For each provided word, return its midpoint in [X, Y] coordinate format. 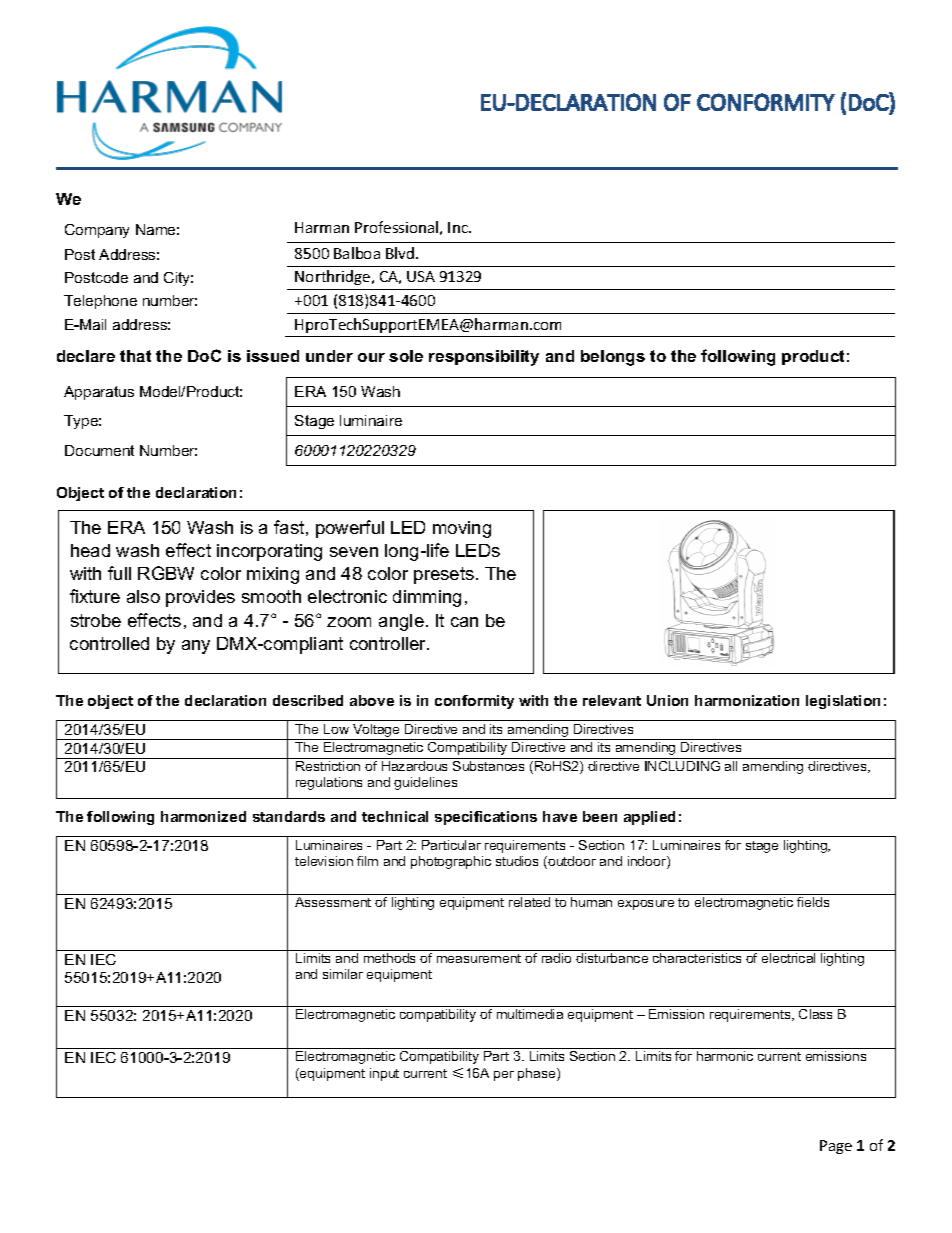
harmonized [203, 816]
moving [462, 529]
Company [97, 231]
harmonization [747, 700]
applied [649, 818]
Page [836, 1147]
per [504, 1076]
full [119, 573]
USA [421, 276]
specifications [486, 818]
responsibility [484, 358]
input [384, 1074]
